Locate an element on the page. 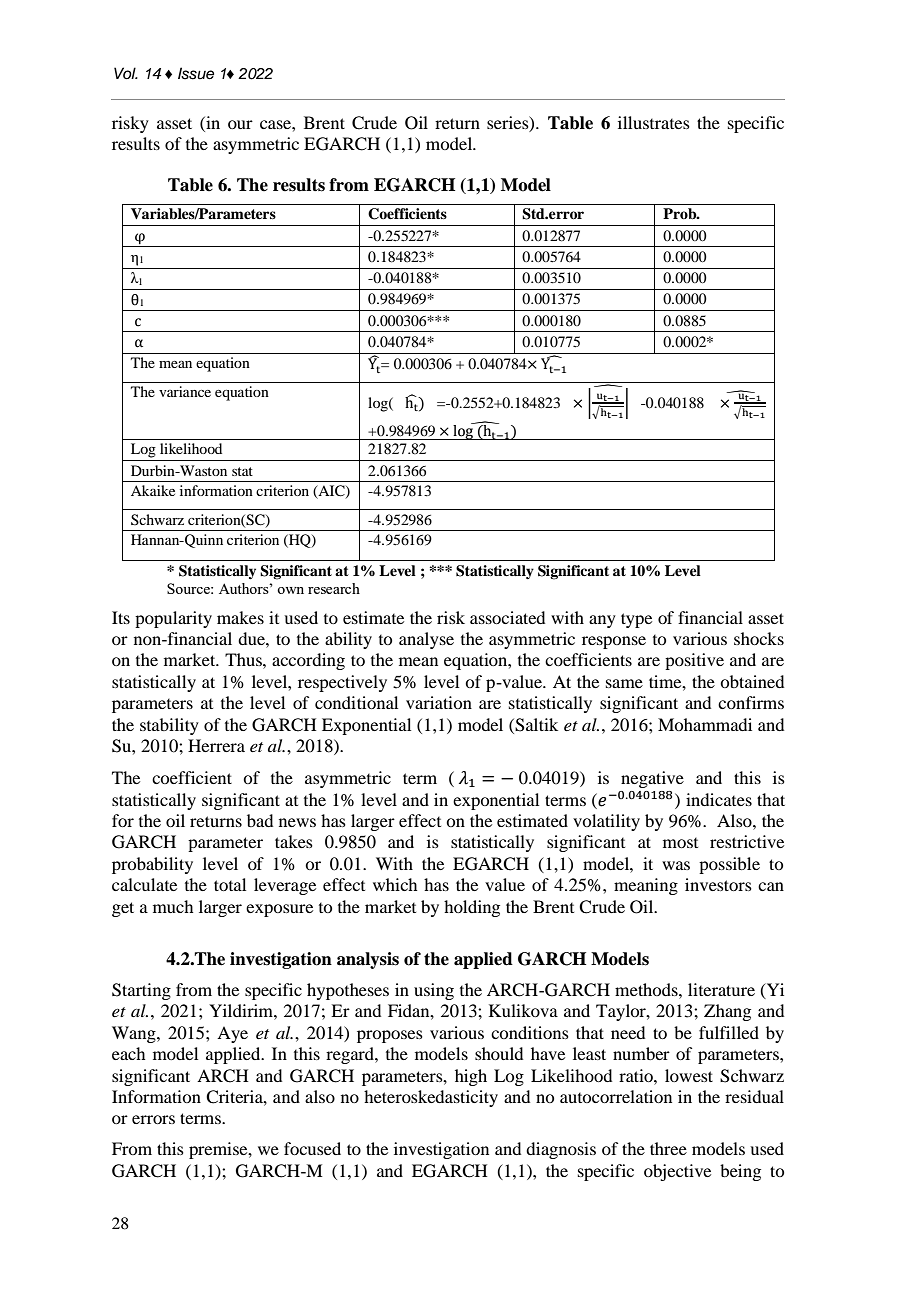  Issue is located at coordinates (196, 73).
